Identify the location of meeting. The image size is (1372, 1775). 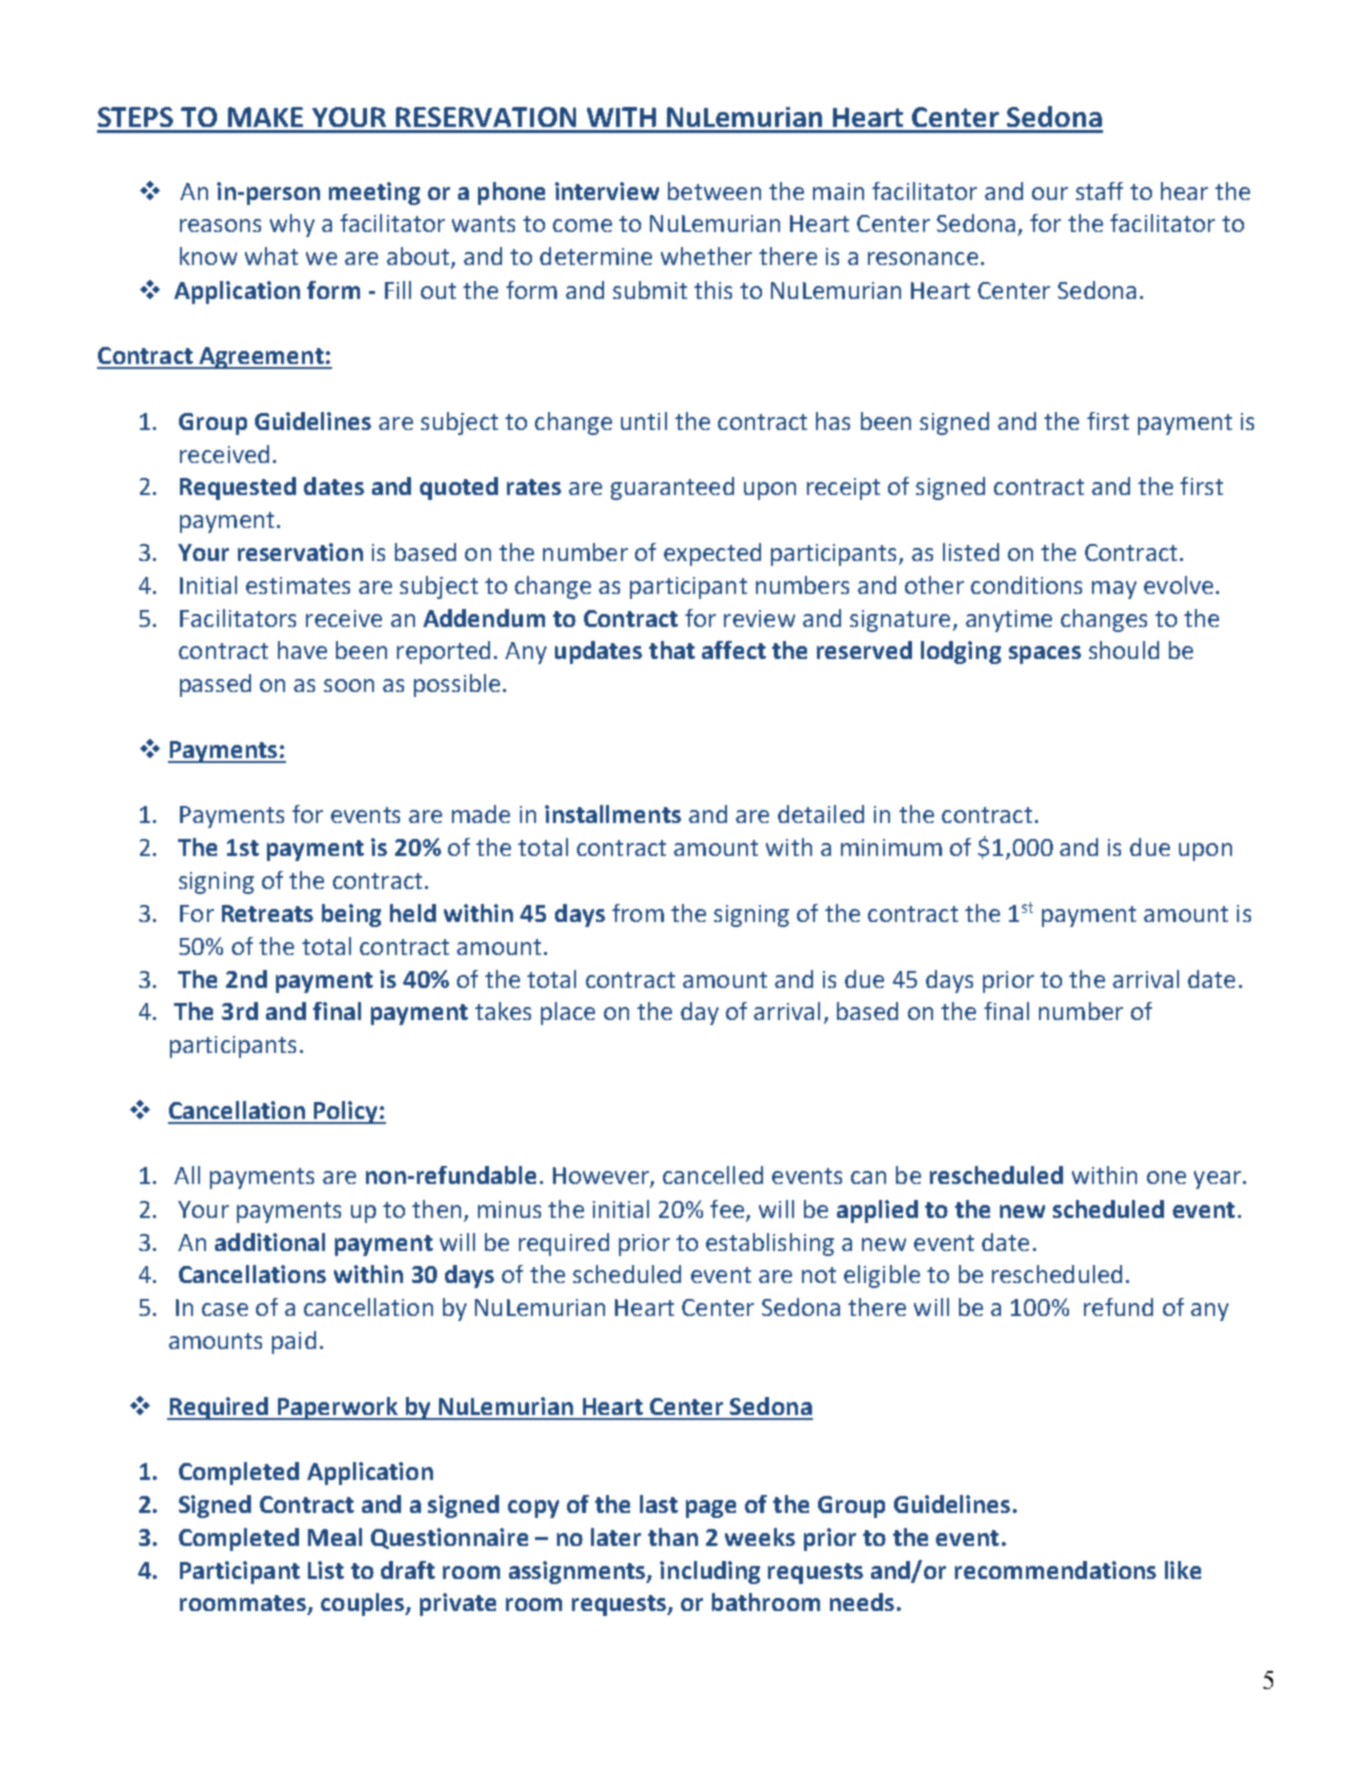
(374, 193).
